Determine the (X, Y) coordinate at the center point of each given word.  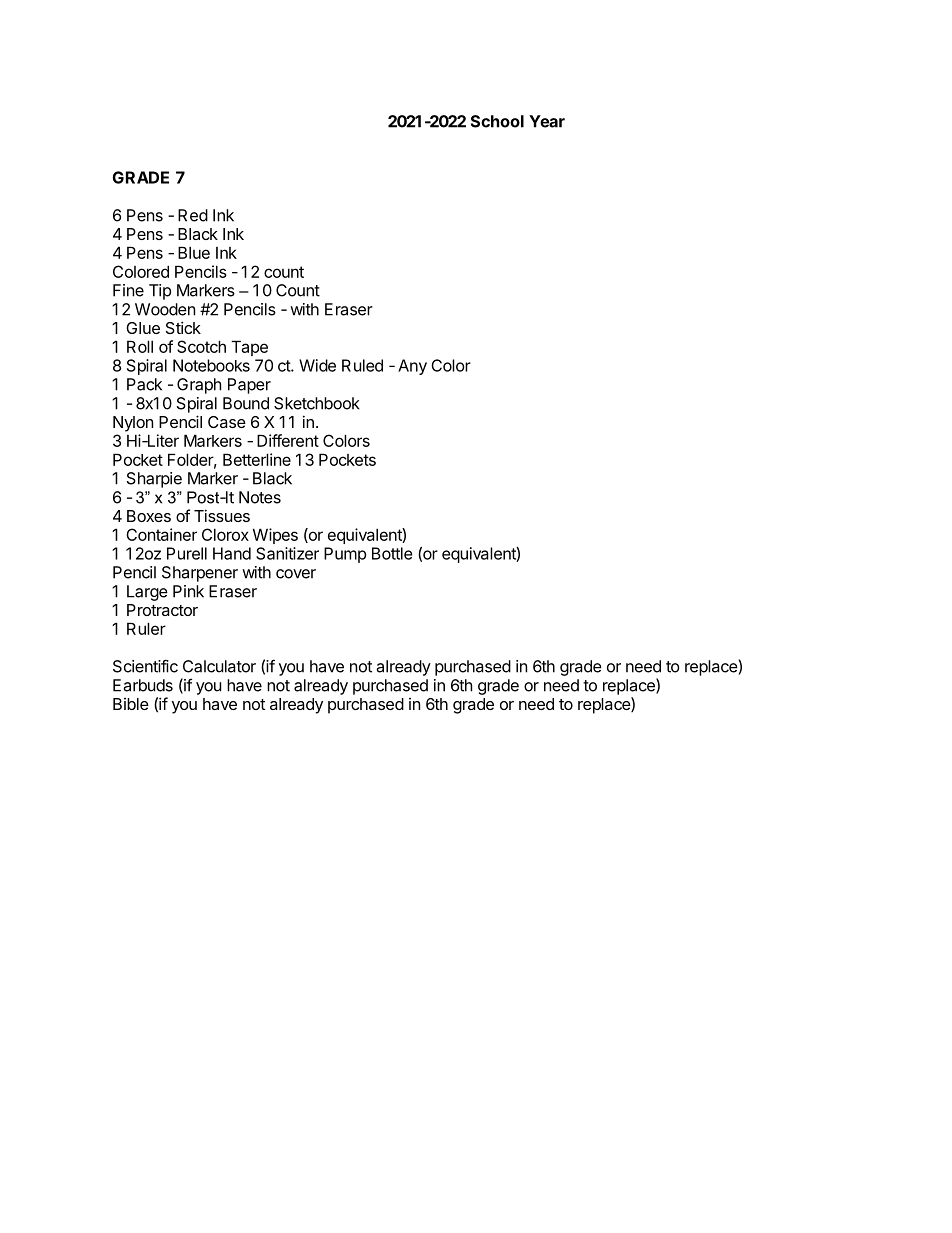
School (497, 121)
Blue (194, 252)
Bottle (392, 553)
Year (547, 121)
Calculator (219, 666)
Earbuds (143, 685)
